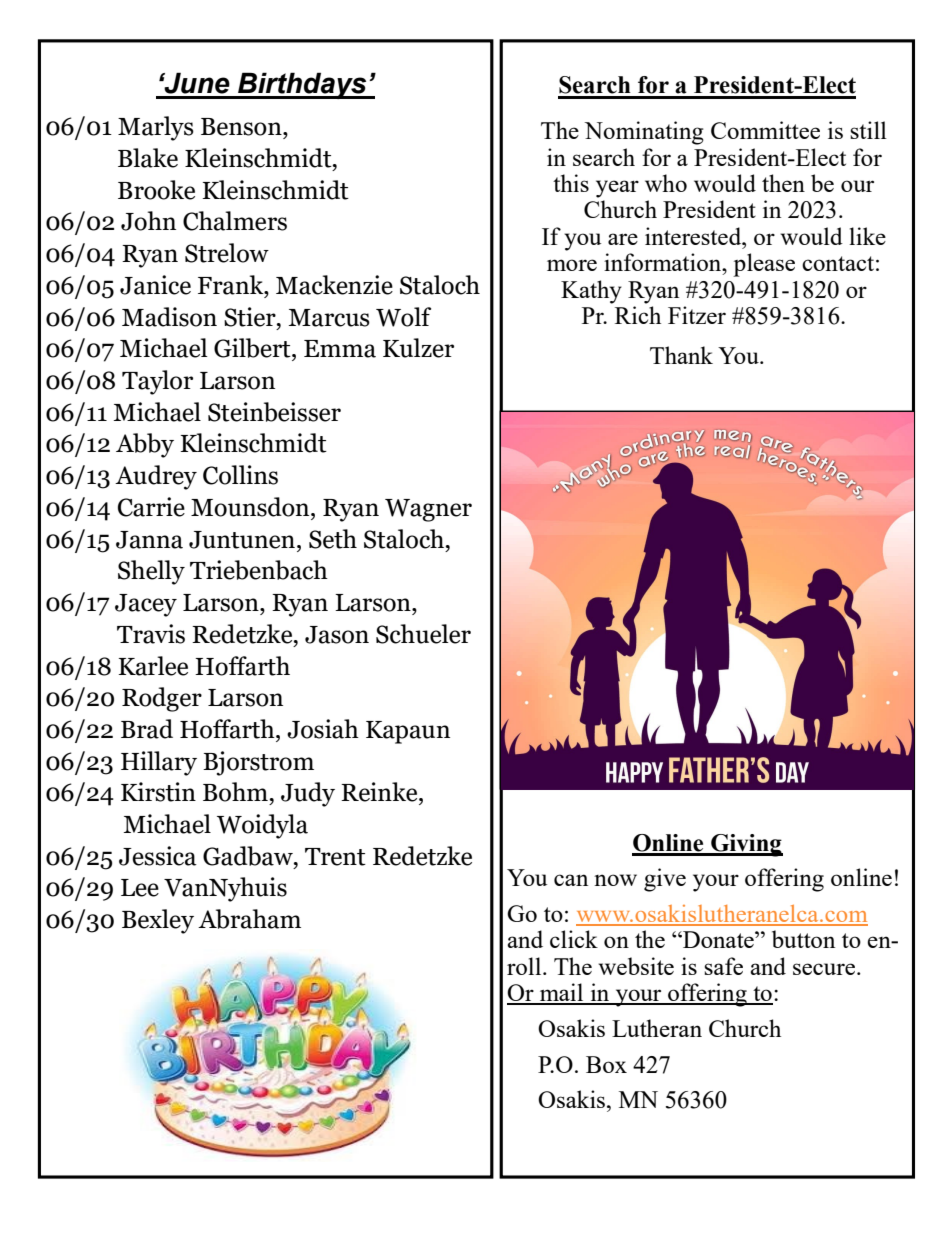 This image has height=1233, width=952. I want to click on Abraham, so click(249, 919).
